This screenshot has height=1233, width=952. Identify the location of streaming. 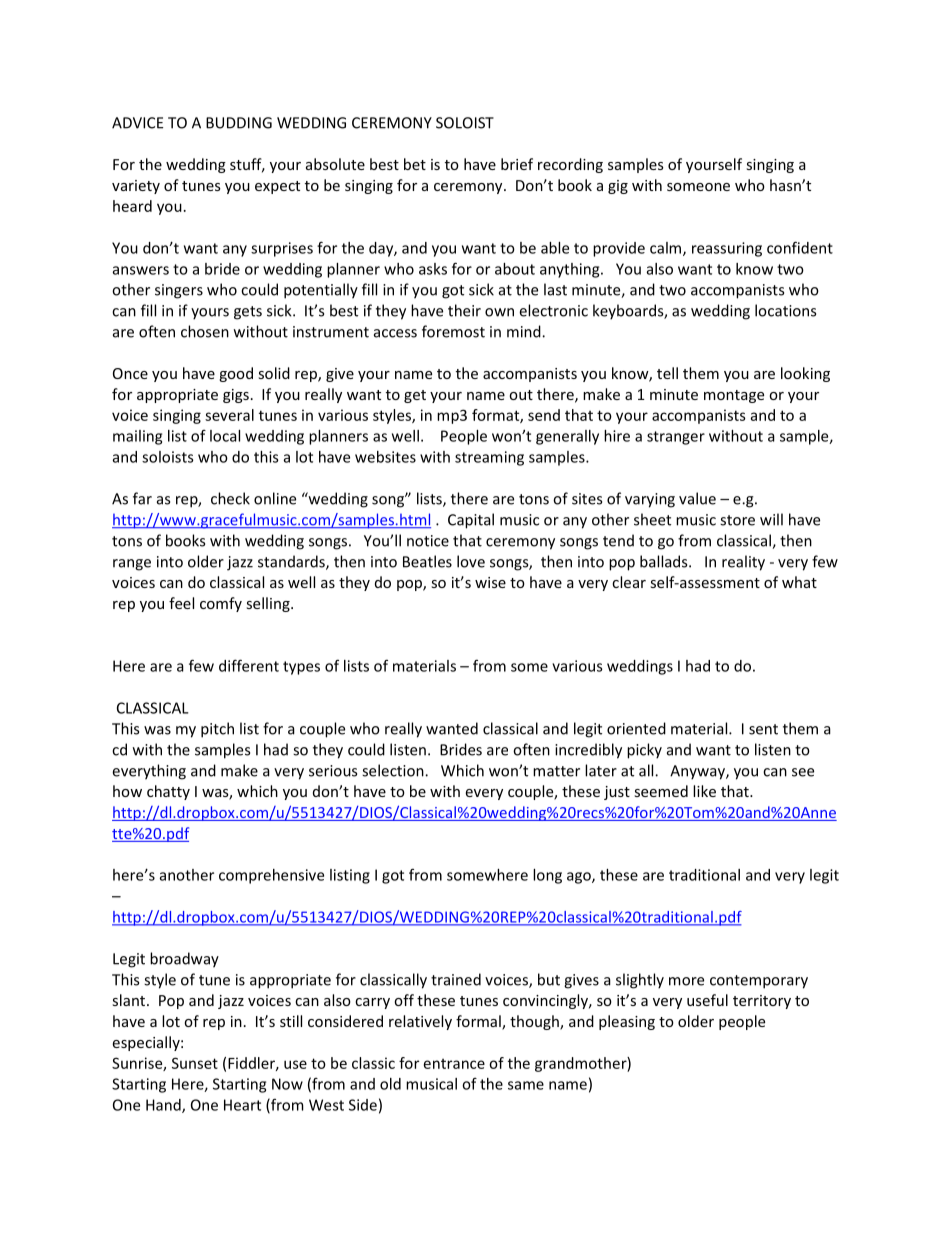
(489, 458).
